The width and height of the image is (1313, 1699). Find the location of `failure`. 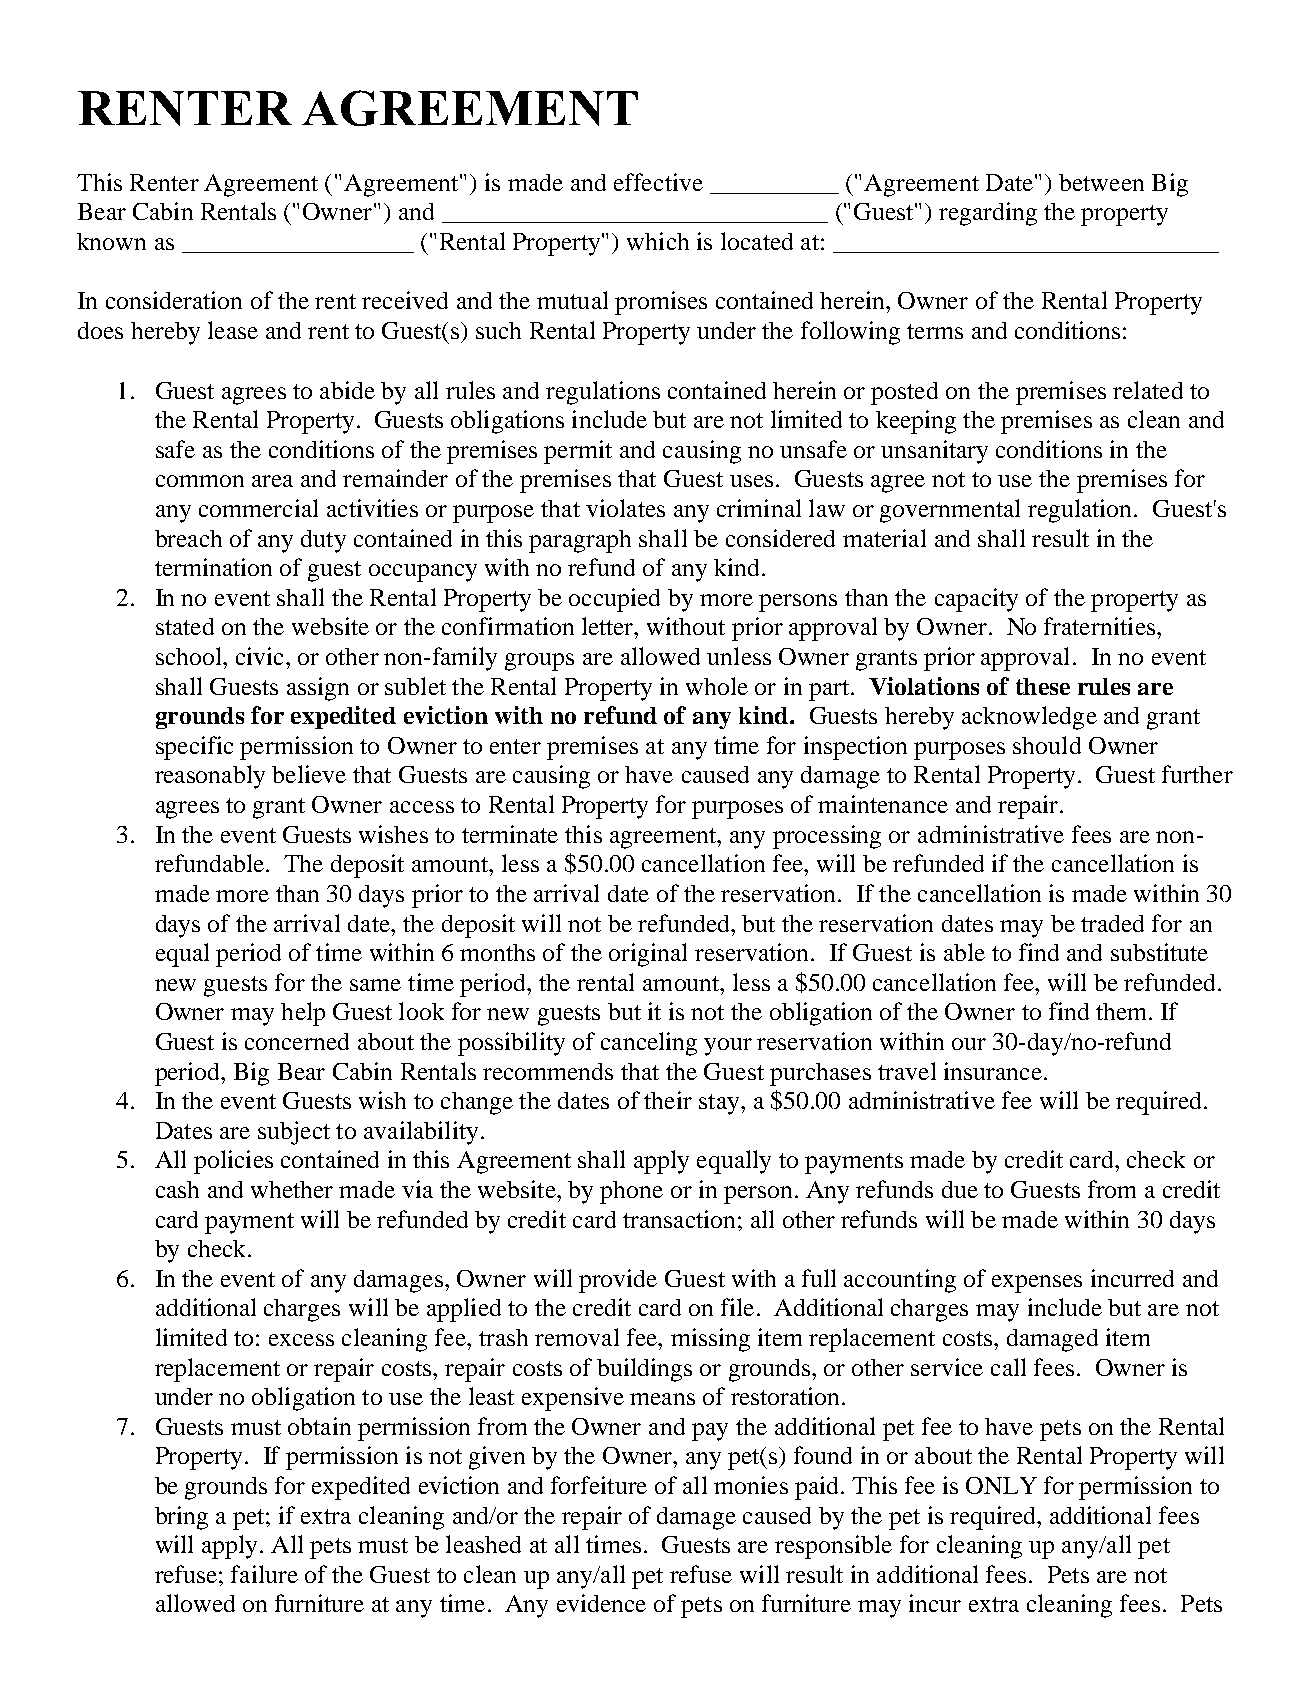

failure is located at coordinates (264, 1574).
